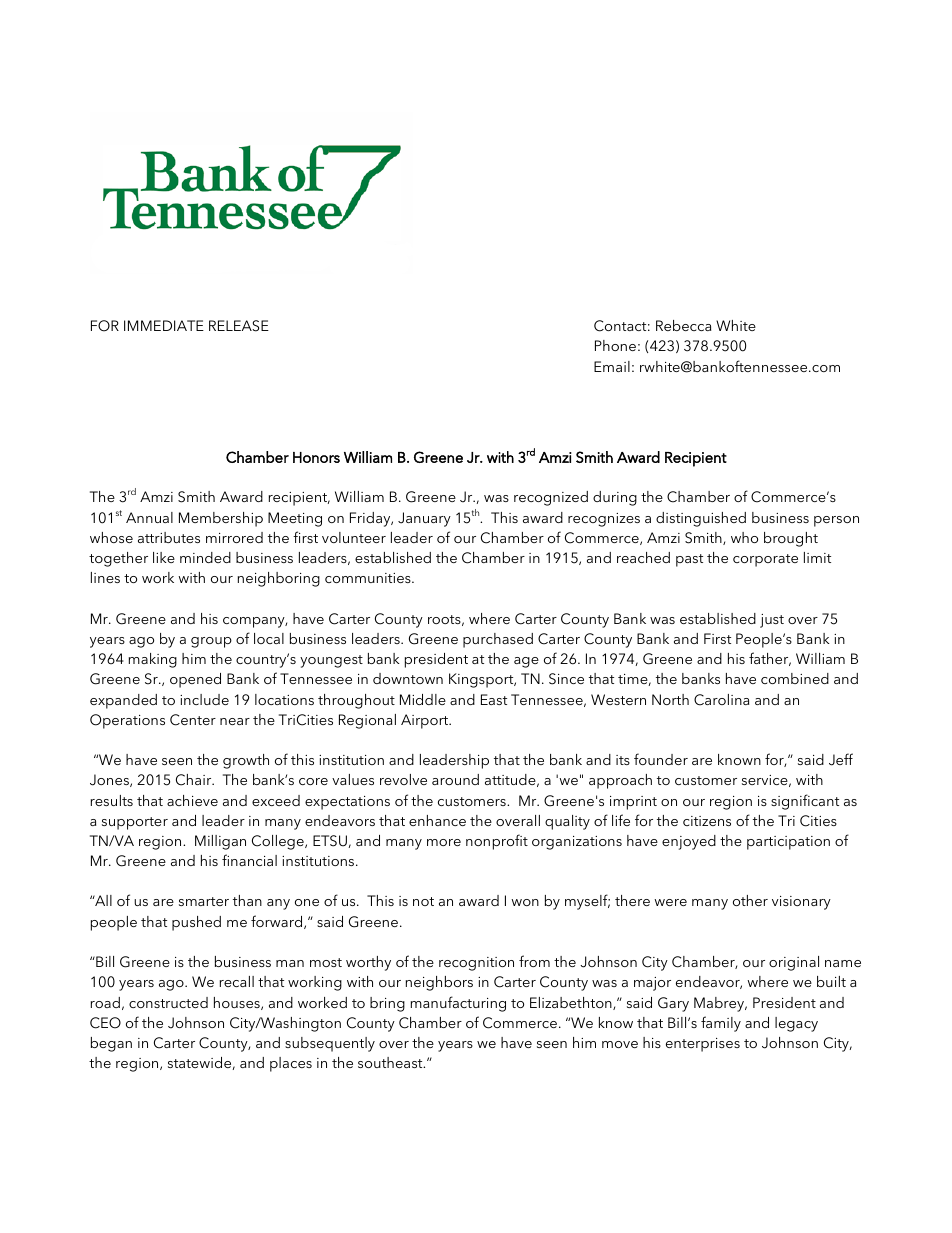  What do you see at coordinates (164, 325) in the screenshot?
I see `IMMEDIATE` at bounding box center [164, 325].
